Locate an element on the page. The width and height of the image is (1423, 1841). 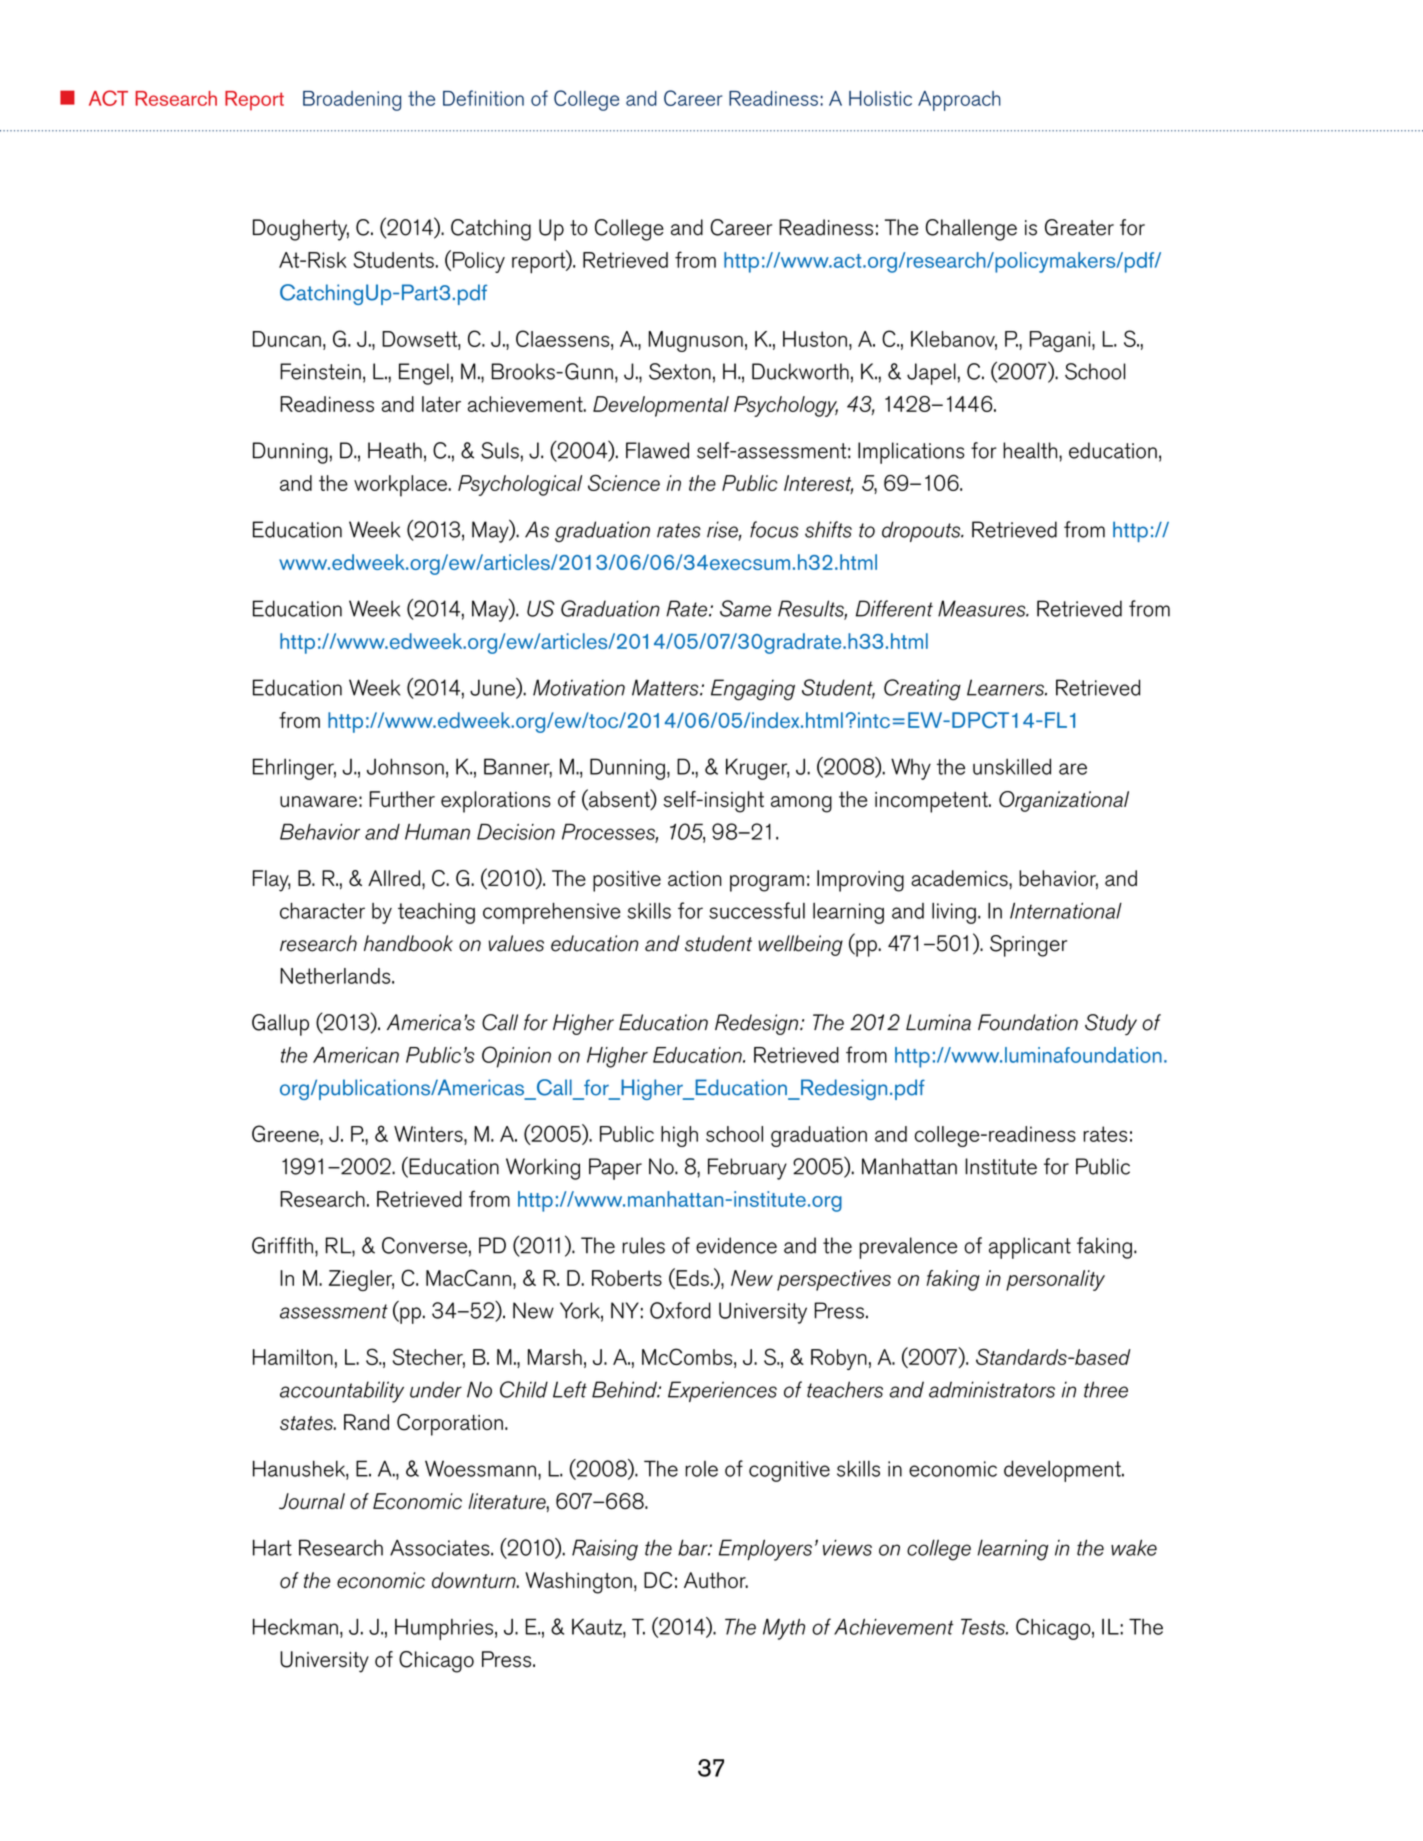
Approach is located at coordinates (959, 101).
